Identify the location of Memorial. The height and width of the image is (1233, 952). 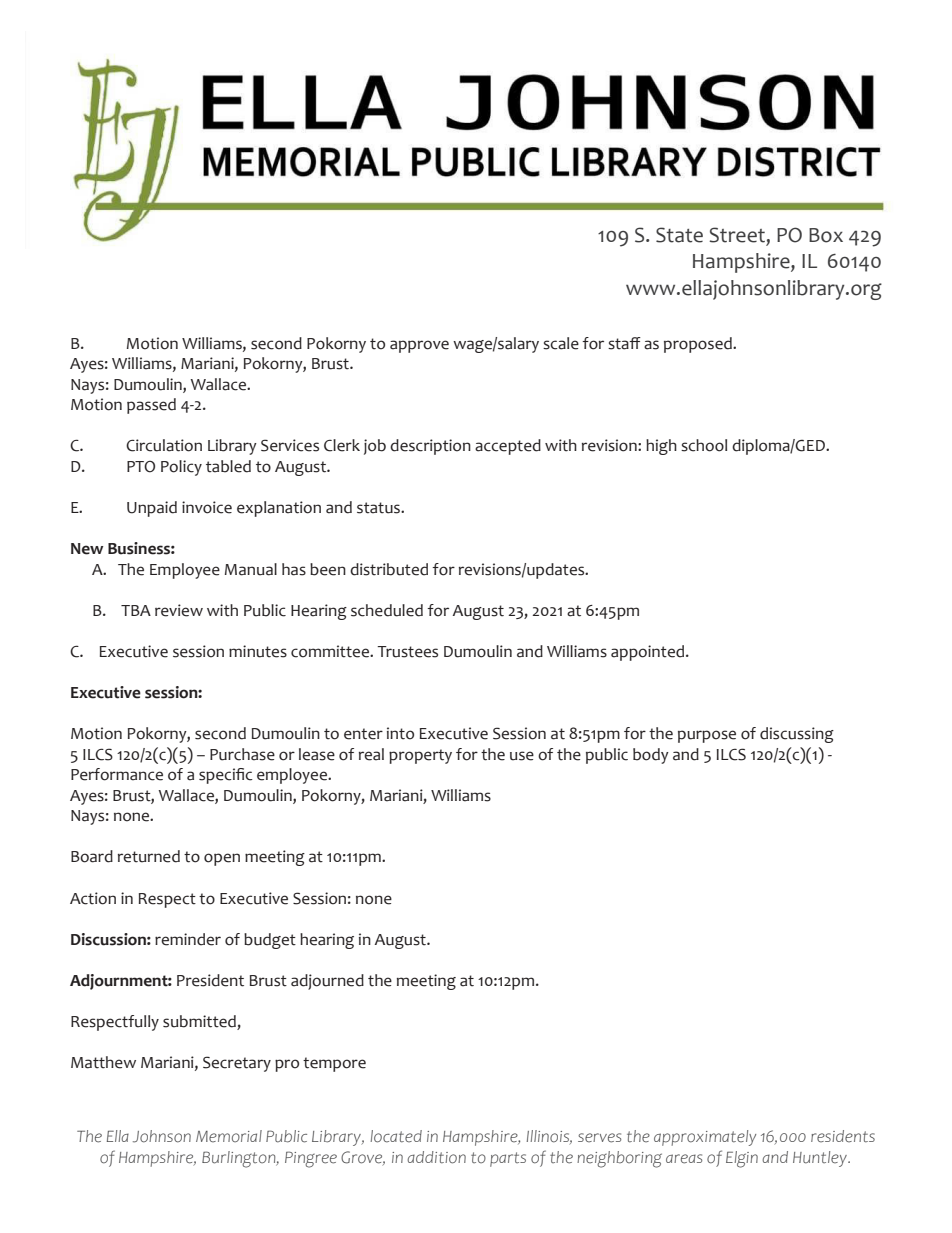
(229, 1136).
